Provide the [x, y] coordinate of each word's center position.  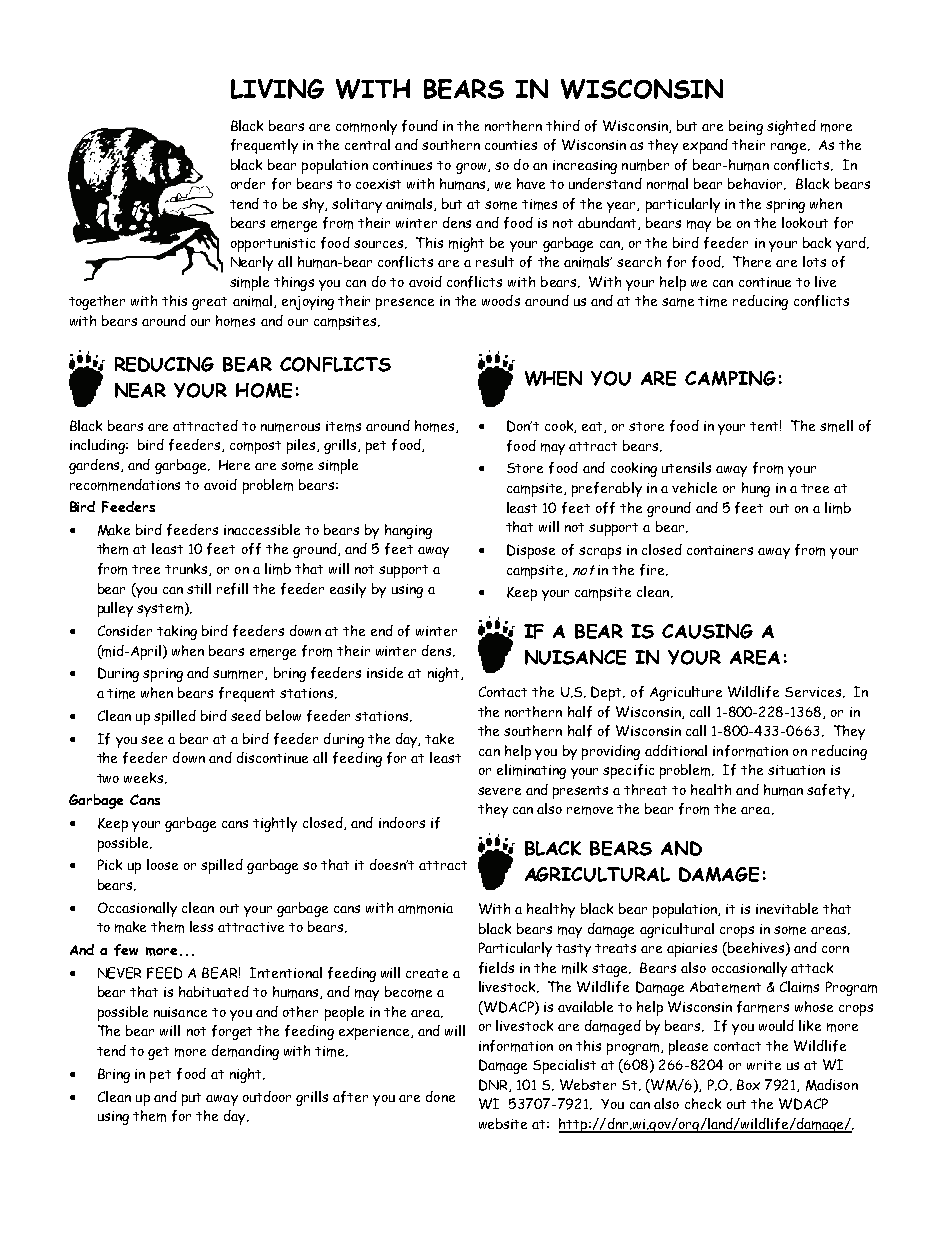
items [343, 426]
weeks [145, 778]
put [191, 1099]
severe [499, 791]
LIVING [277, 89]
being [746, 127]
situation [796, 770]
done [440, 1096]
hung [756, 489]
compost [255, 447]
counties [511, 145]
